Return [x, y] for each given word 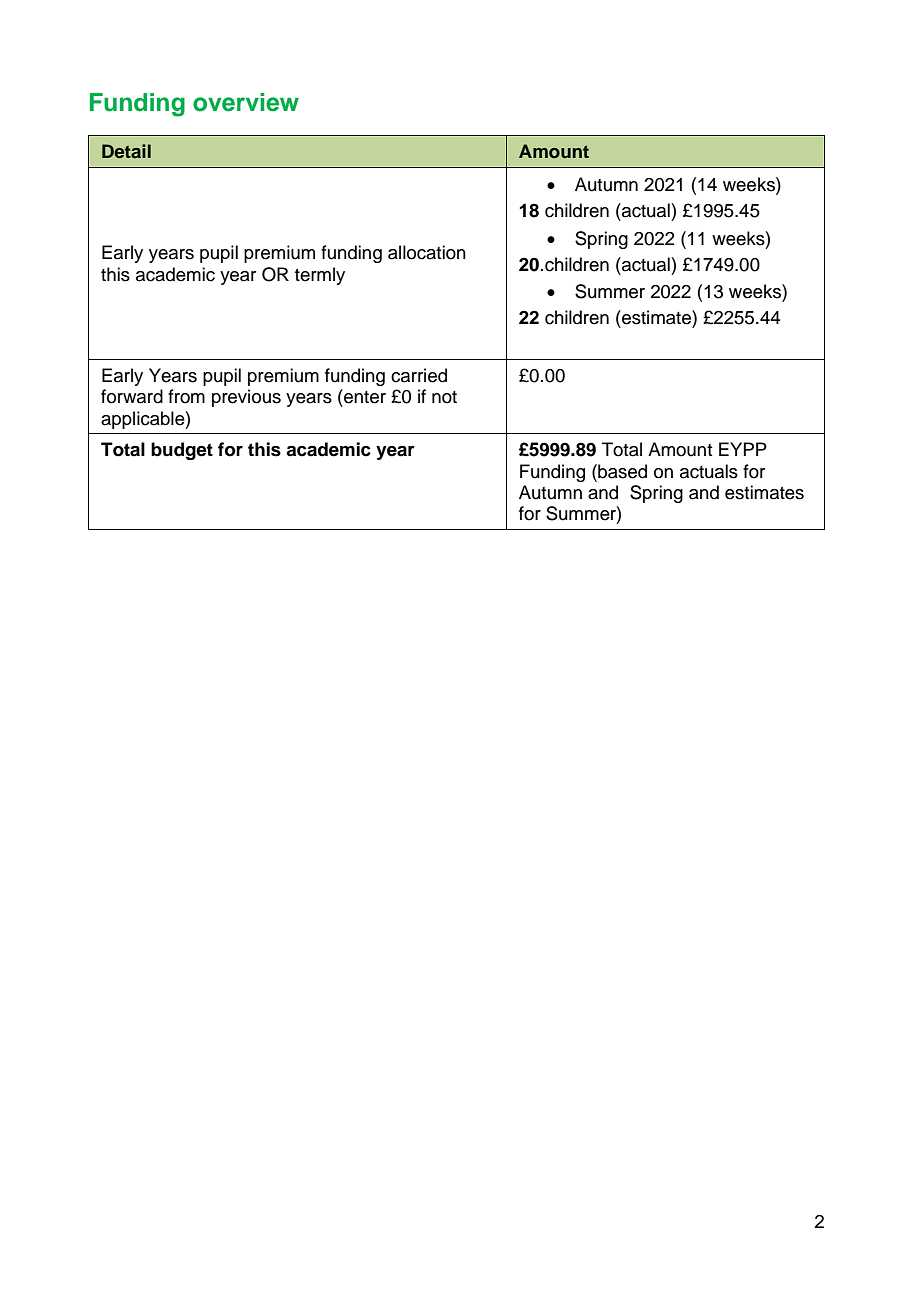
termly [320, 276]
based [621, 471]
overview [246, 102]
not [444, 397]
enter [364, 396]
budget [182, 451]
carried [419, 375]
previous [246, 398]
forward [132, 396]
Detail [126, 151]
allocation [427, 252]
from [186, 396]
